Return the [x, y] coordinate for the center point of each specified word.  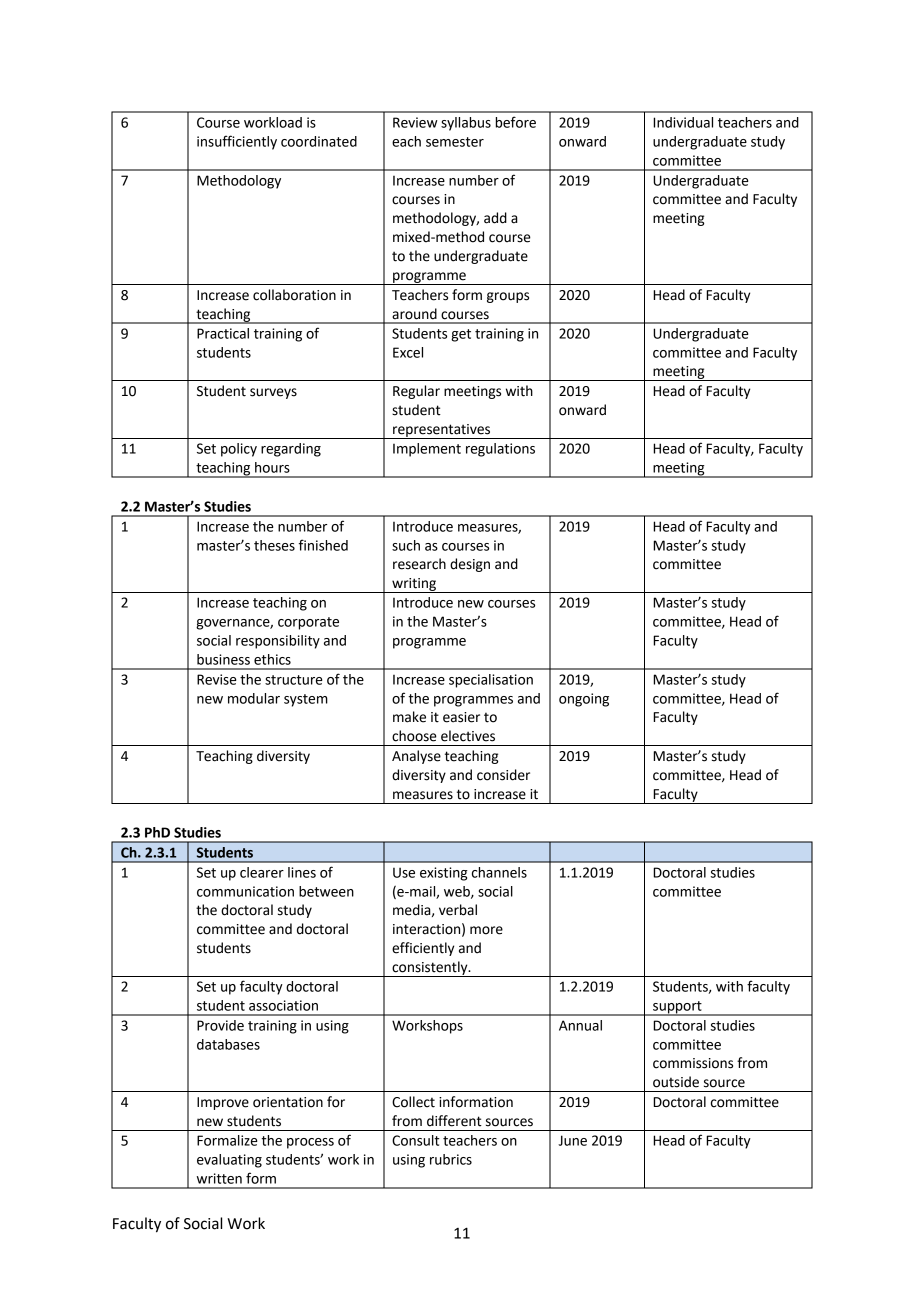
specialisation [491, 681]
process [310, 1143]
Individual [683, 122]
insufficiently [237, 142]
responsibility [278, 642]
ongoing [584, 700]
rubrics [451, 1159]
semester [455, 142]
